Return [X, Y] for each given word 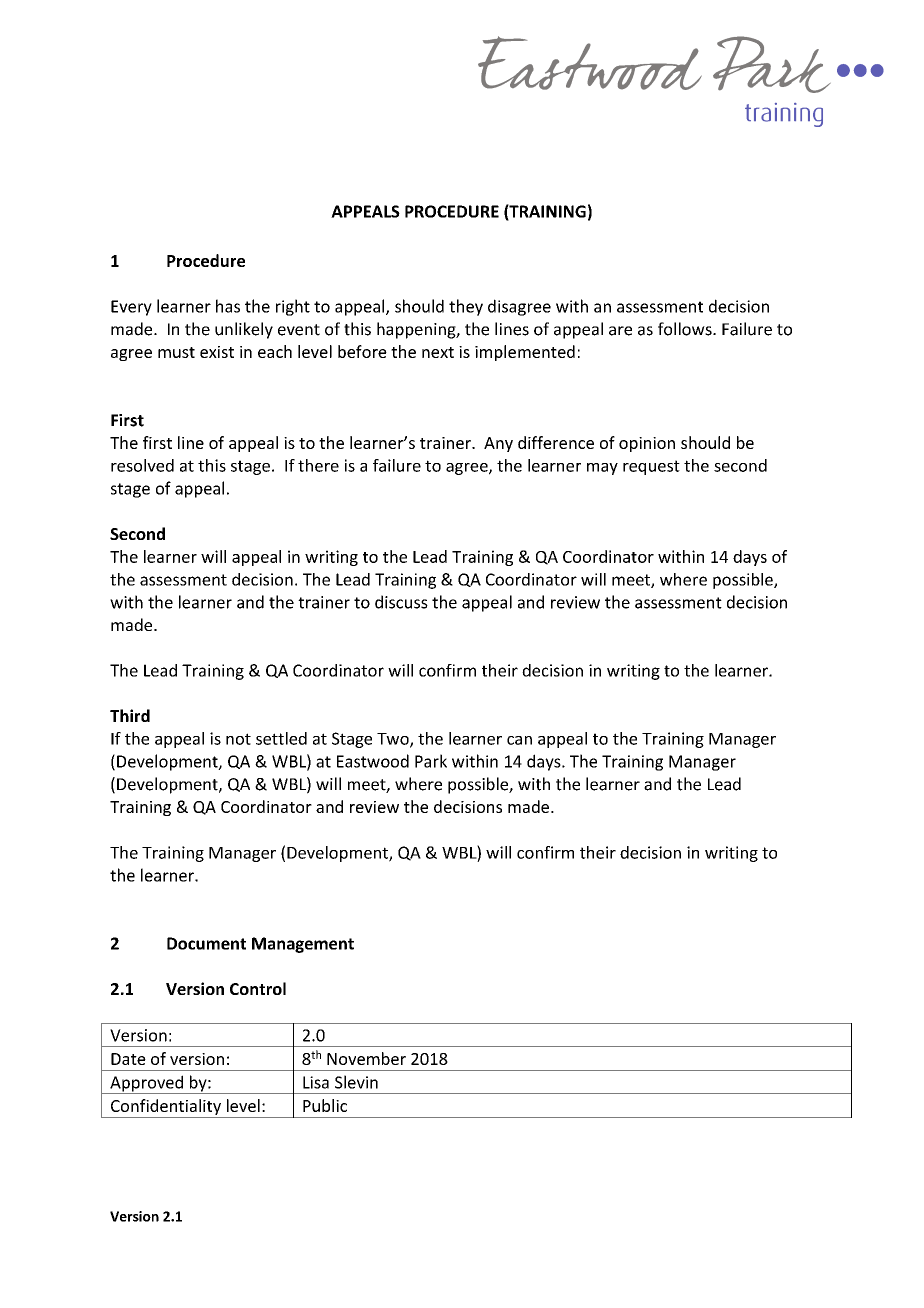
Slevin [356, 1082]
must [176, 352]
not [238, 739]
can [519, 740]
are [620, 331]
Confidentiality [165, 1108]
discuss [401, 602]
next [438, 352]
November [366, 1058]
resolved [142, 465]
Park [431, 761]
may [602, 469]
